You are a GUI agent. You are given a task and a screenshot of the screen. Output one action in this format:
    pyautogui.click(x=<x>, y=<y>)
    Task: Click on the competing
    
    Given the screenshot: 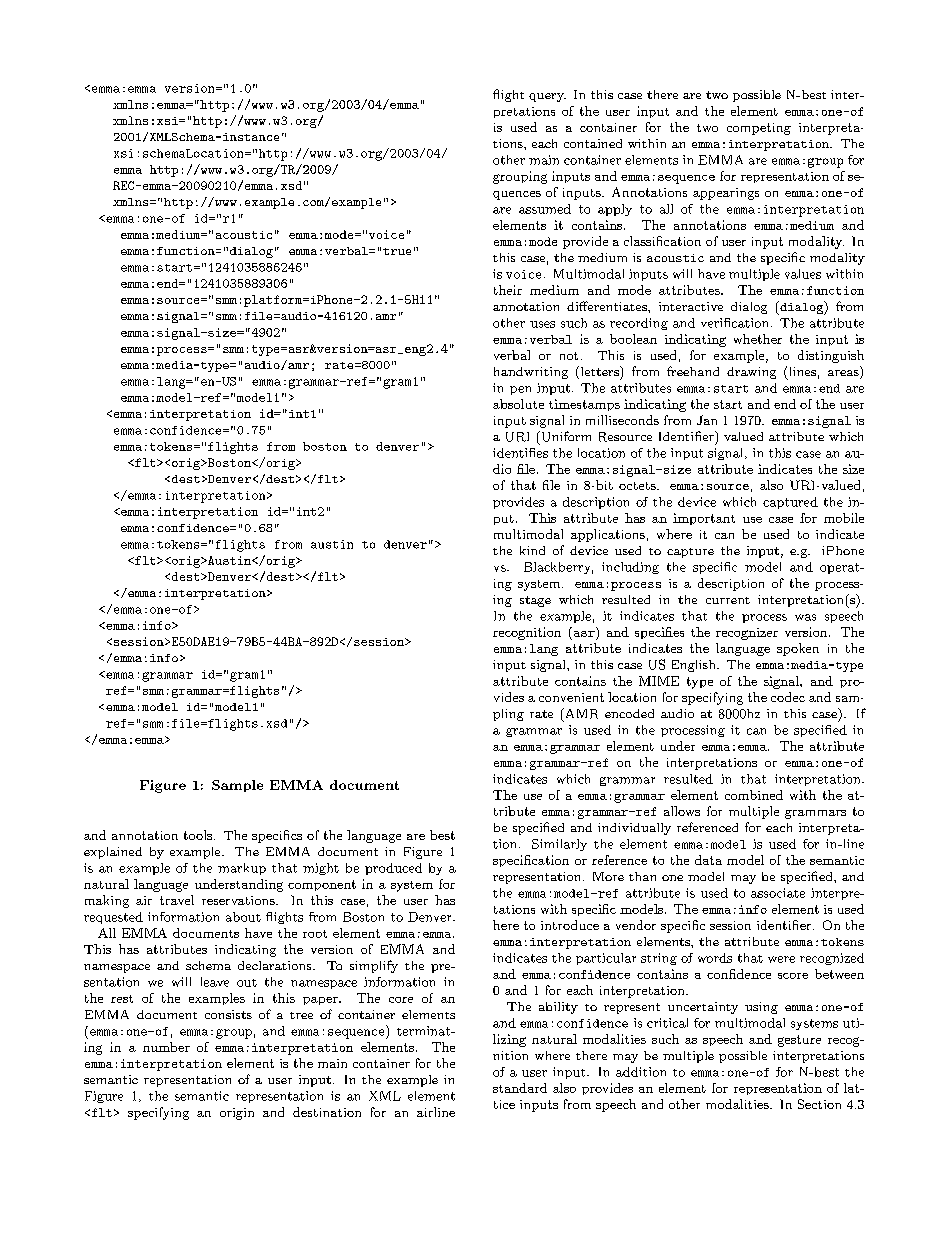 What is the action you would take?
    pyautogui.click(x=759, y=129)
